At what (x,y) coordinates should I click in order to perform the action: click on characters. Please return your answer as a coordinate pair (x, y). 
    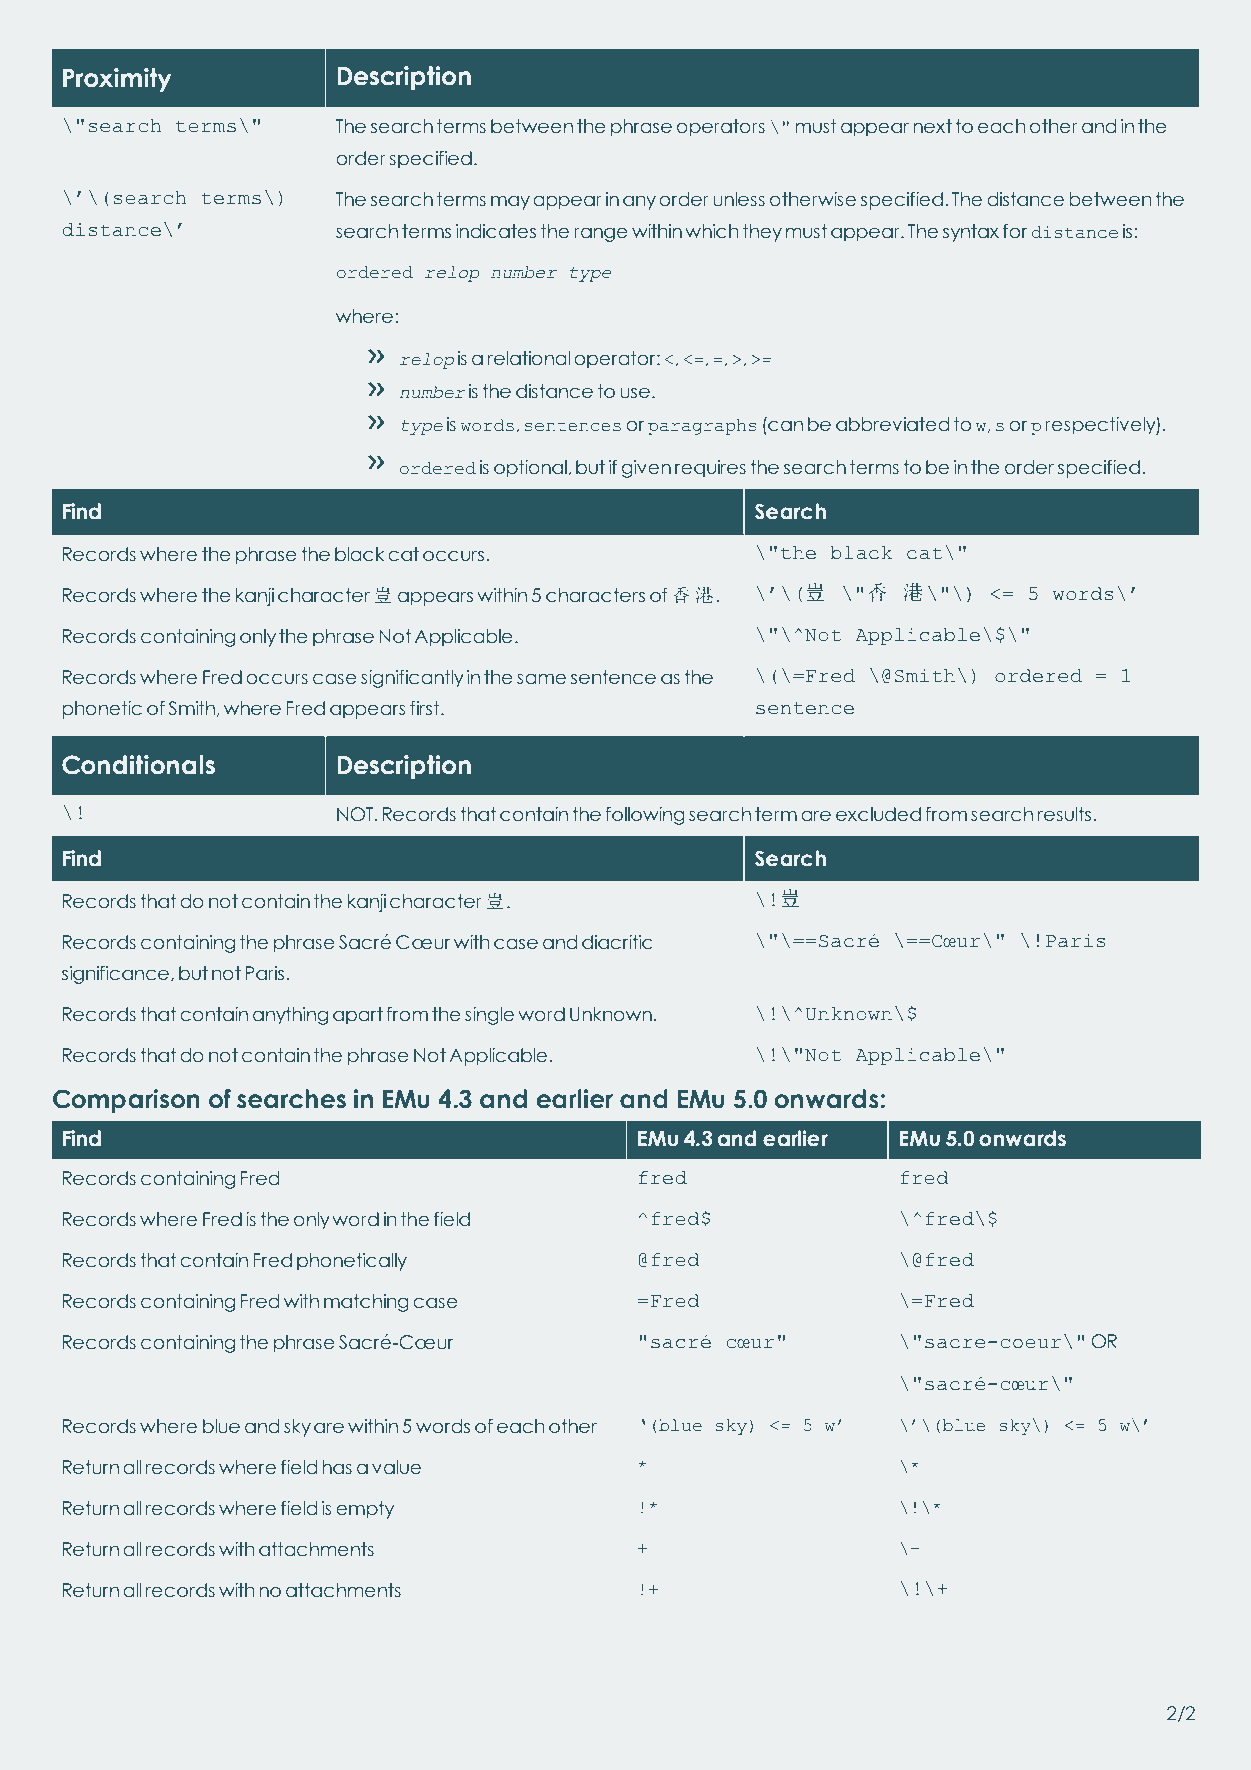
    Looking at the image, I should click on (595, 595).
